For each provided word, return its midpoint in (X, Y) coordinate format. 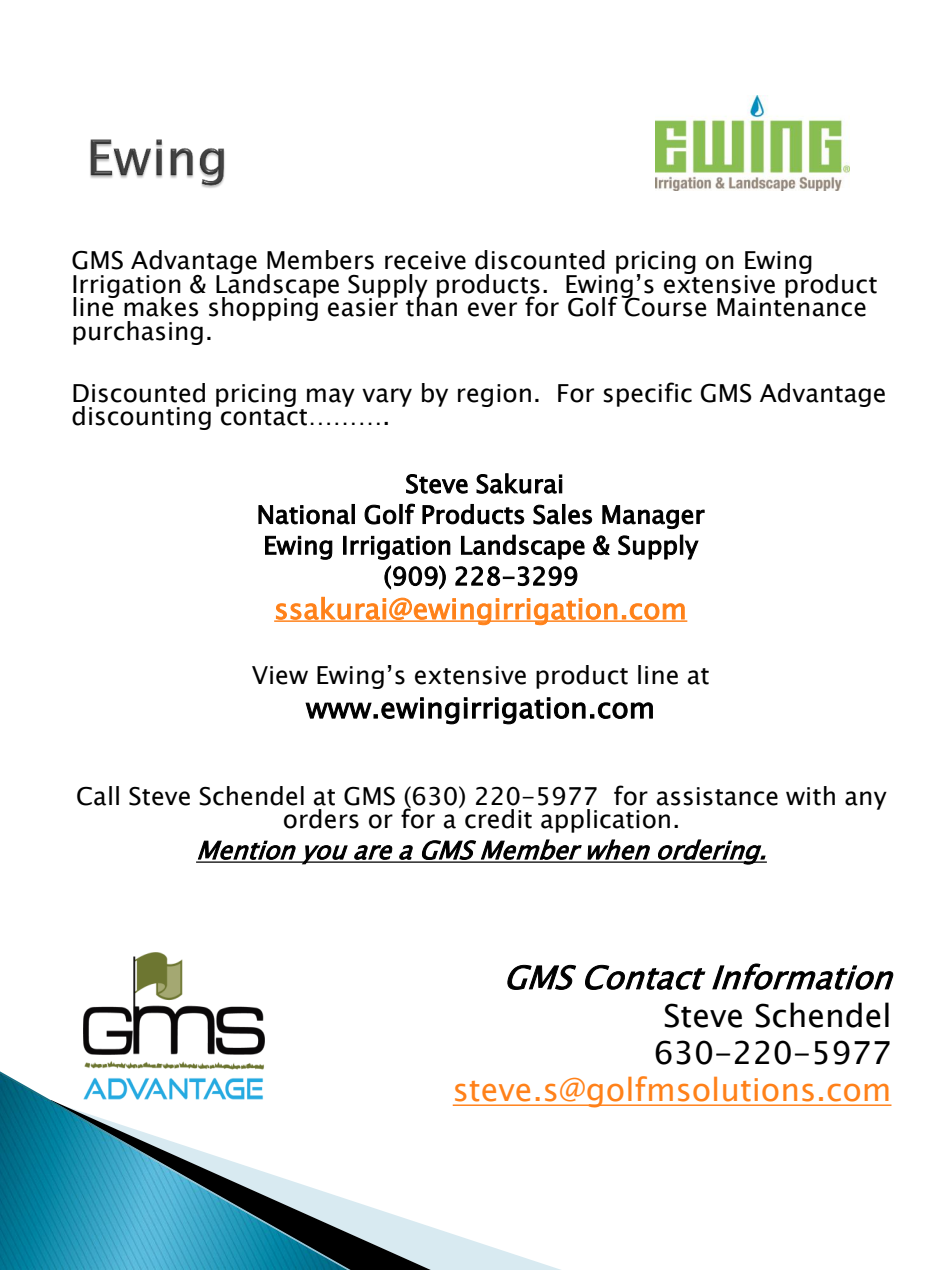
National (306, 514)
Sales (562, 514)
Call (98, 796)
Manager (653, 517)
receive (425, 260)
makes (161, 307)
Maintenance (791, 306)
